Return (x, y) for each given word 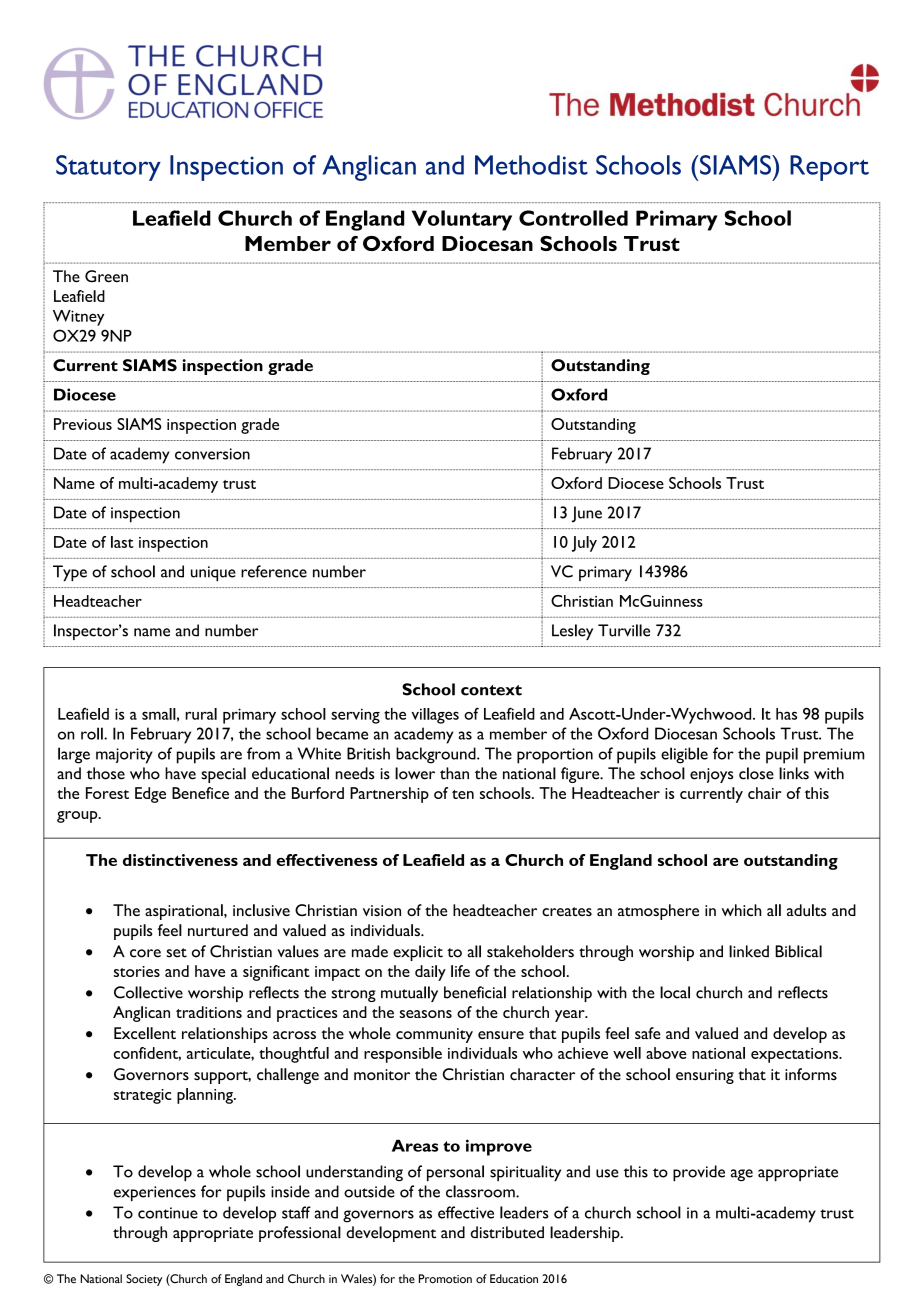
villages (435, 716)
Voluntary (462, 220)
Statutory (108, 168)
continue (168, 1213)
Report (829, 168)
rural (201, 714)
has (786, 714)
